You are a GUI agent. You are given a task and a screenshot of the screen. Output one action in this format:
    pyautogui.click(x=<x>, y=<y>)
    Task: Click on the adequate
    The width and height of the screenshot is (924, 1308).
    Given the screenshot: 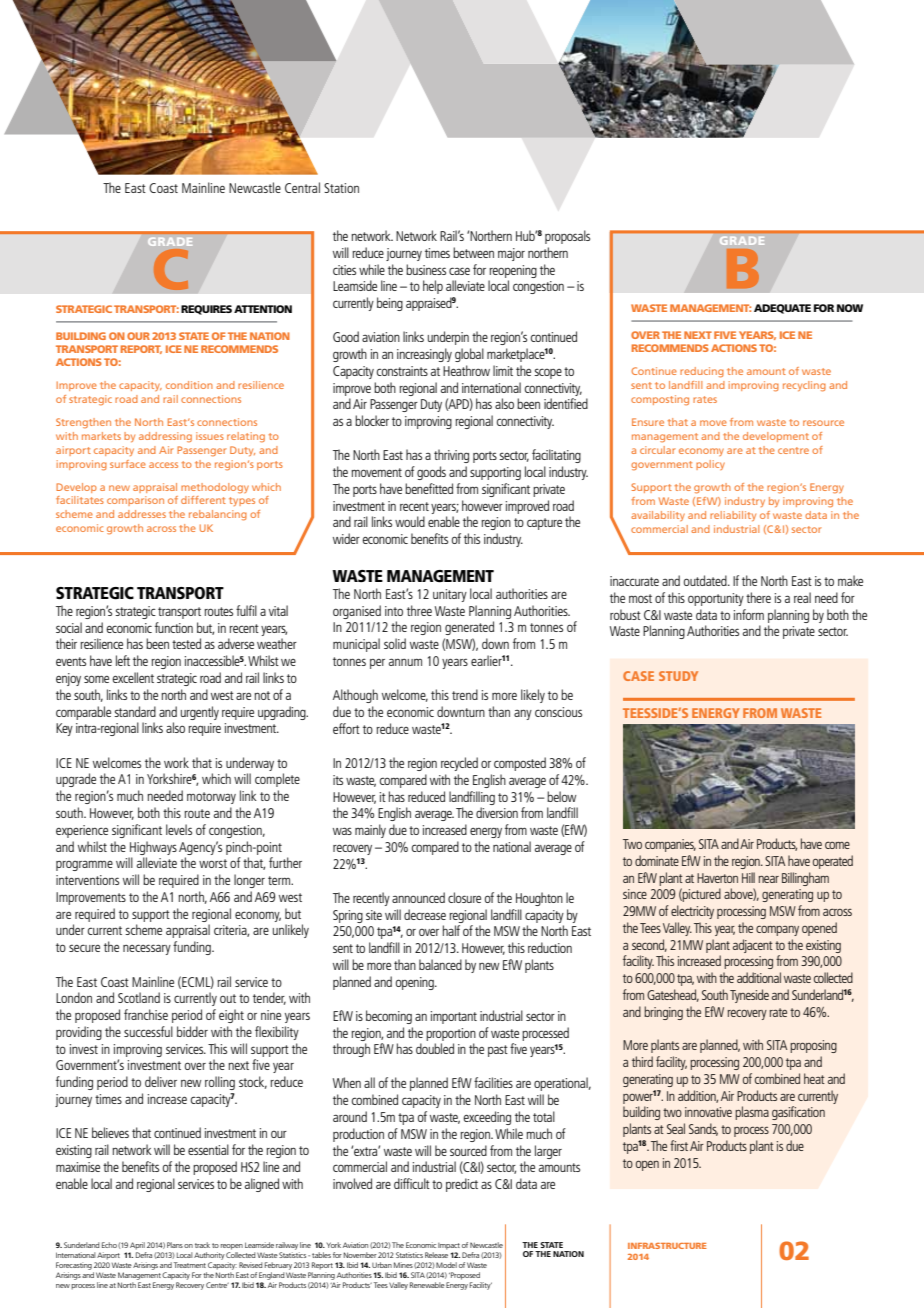 What is the action you would take?
    pyautogui.click(x=782, y=309)
